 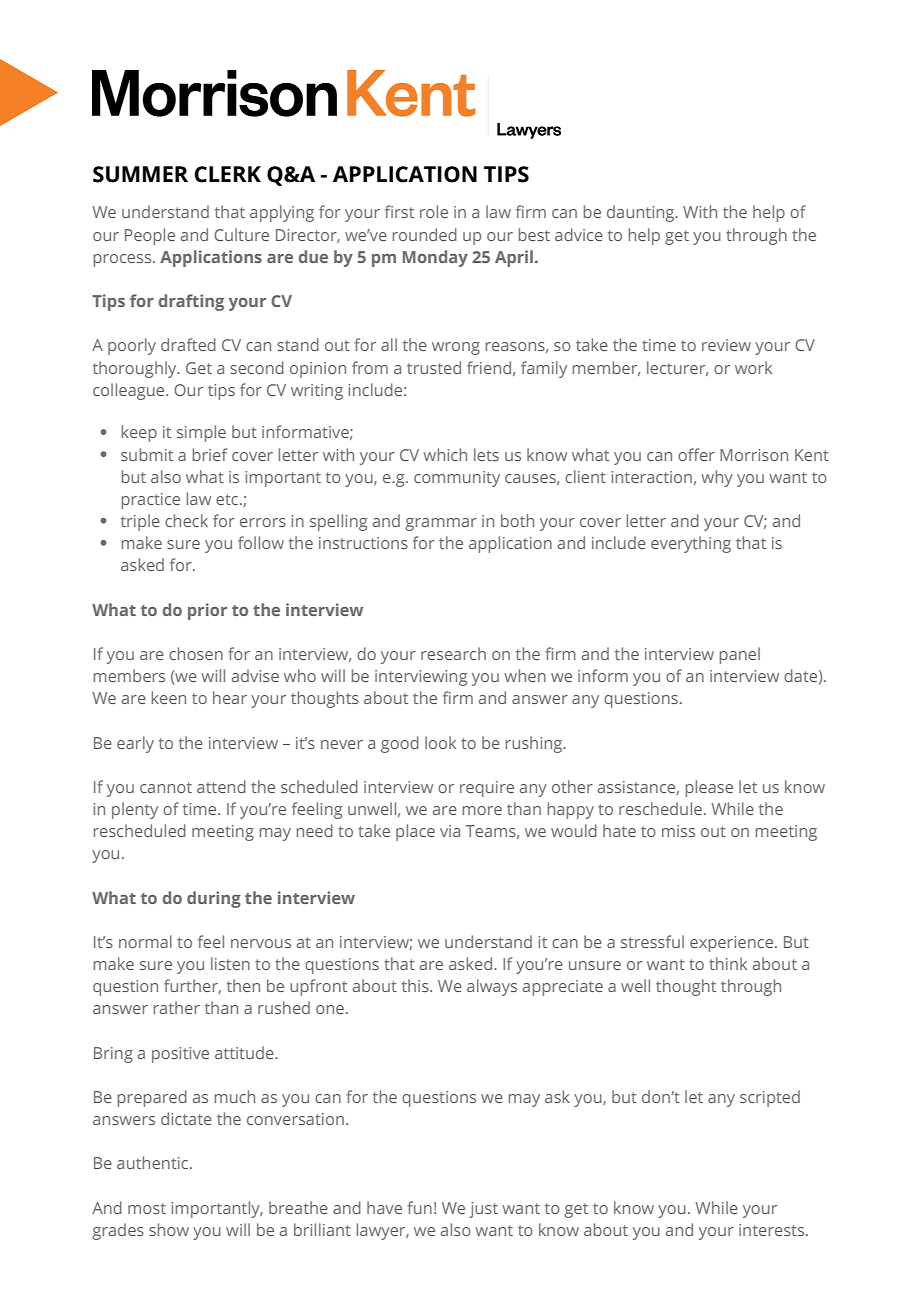 I want to click on keen, so click(x=169, y=697).
